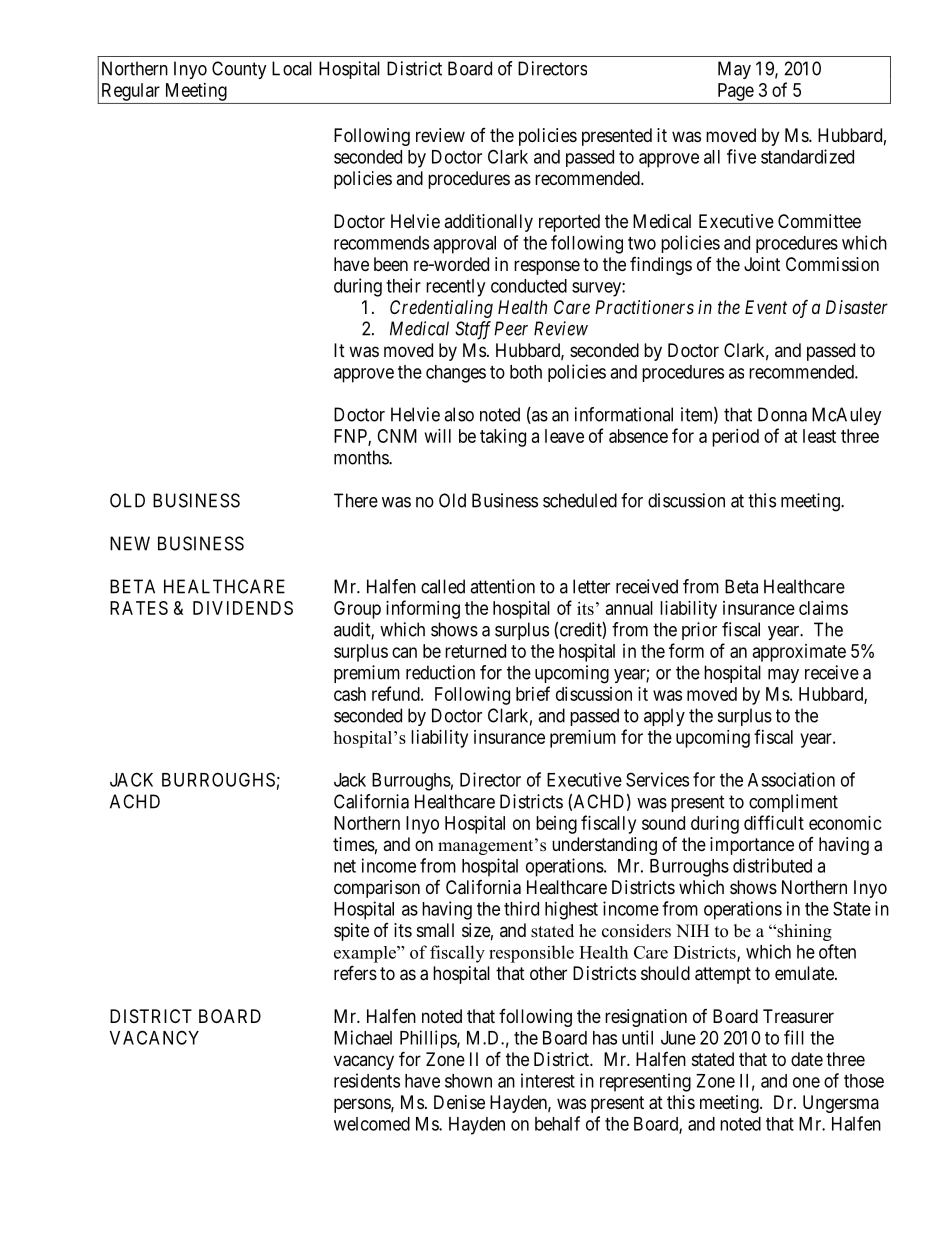  What do you see at coordinates (367, 1080) in the page?
I see `residents` at bounding box center [367, 1080].
